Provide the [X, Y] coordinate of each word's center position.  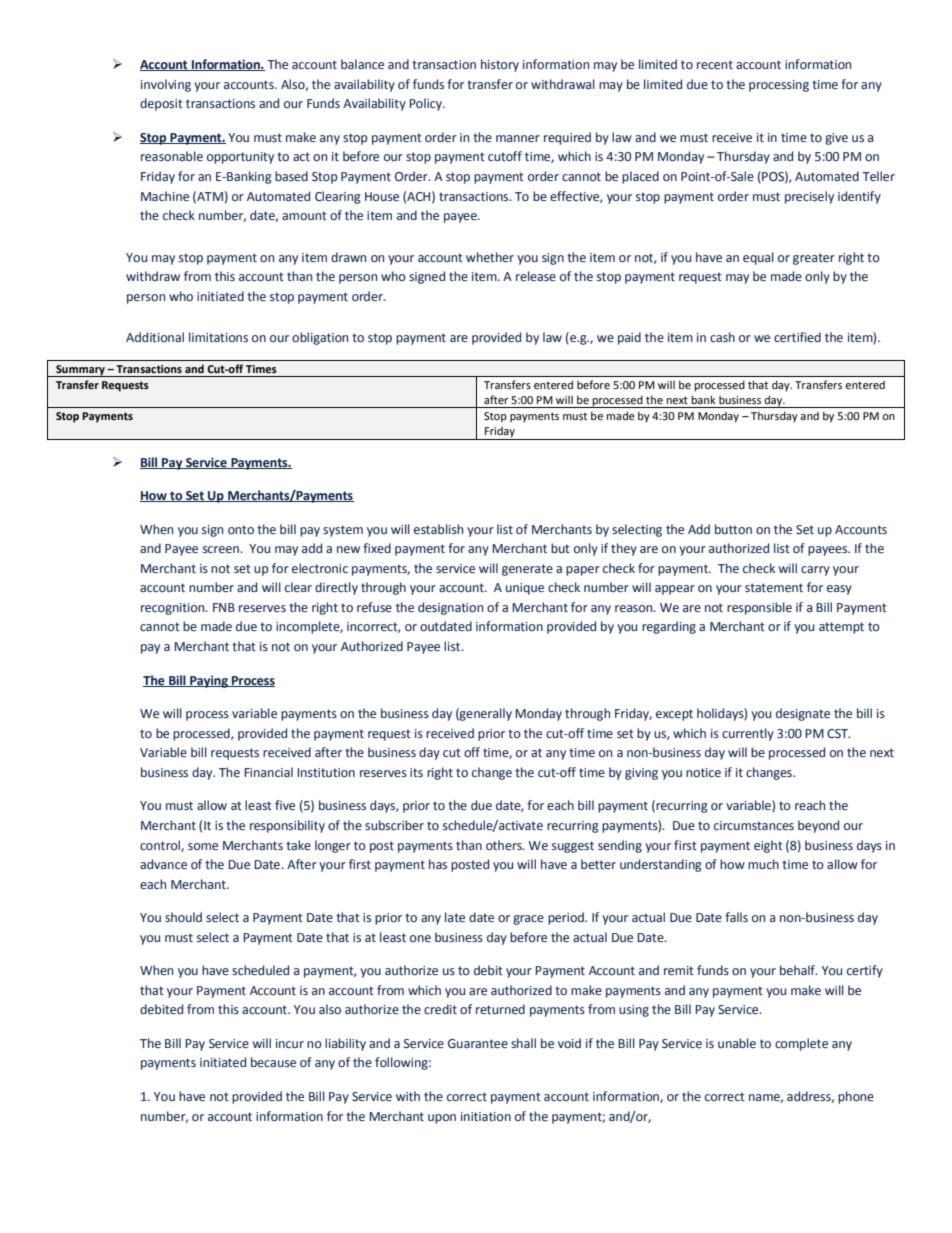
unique [525, 589]
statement [774, 587]
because [273, 1062]
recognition [174, 609]
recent [715, 64]
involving [166, 85]
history [500, 65]
